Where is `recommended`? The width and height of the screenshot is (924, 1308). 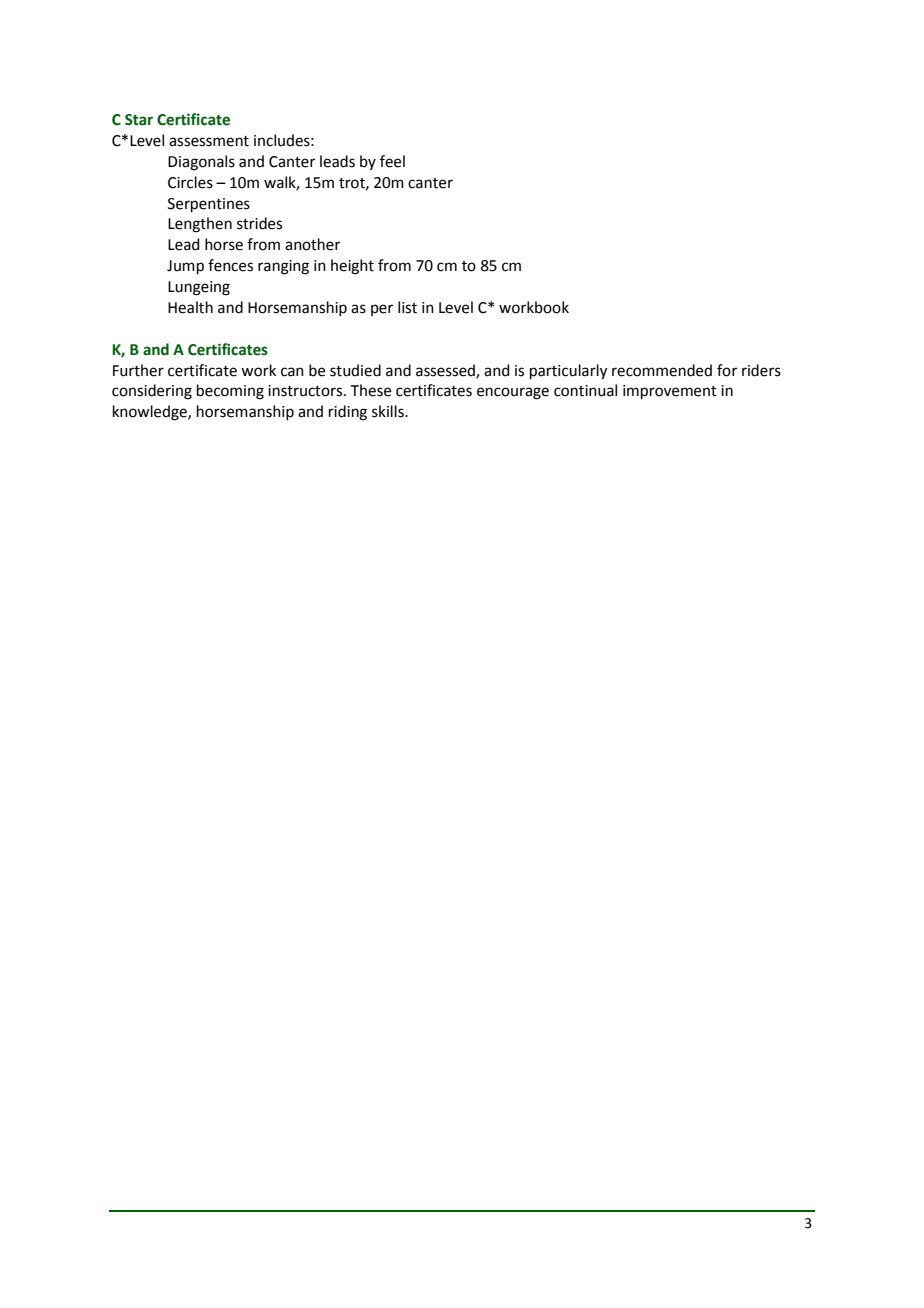 recommended is located at coordinates (662, 370).
